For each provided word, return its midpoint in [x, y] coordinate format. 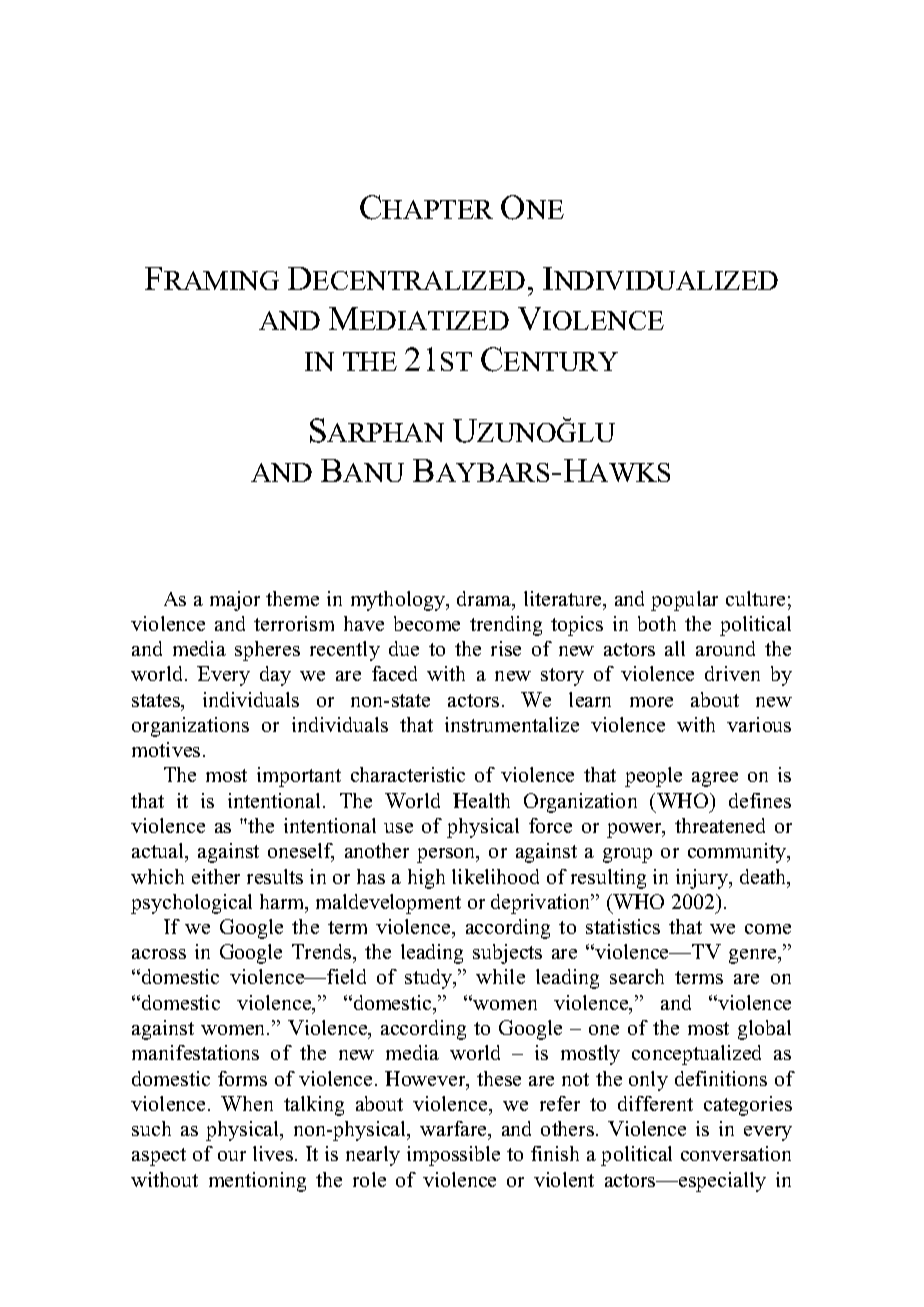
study [430, 979]
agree [715, 779]
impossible [453, 1156]
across [159, 954]
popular [684, 601]
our [232, 1156]
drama [485, 600]
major [235, 601]
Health [481, 800]
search [637, 976]
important [299, 777]
